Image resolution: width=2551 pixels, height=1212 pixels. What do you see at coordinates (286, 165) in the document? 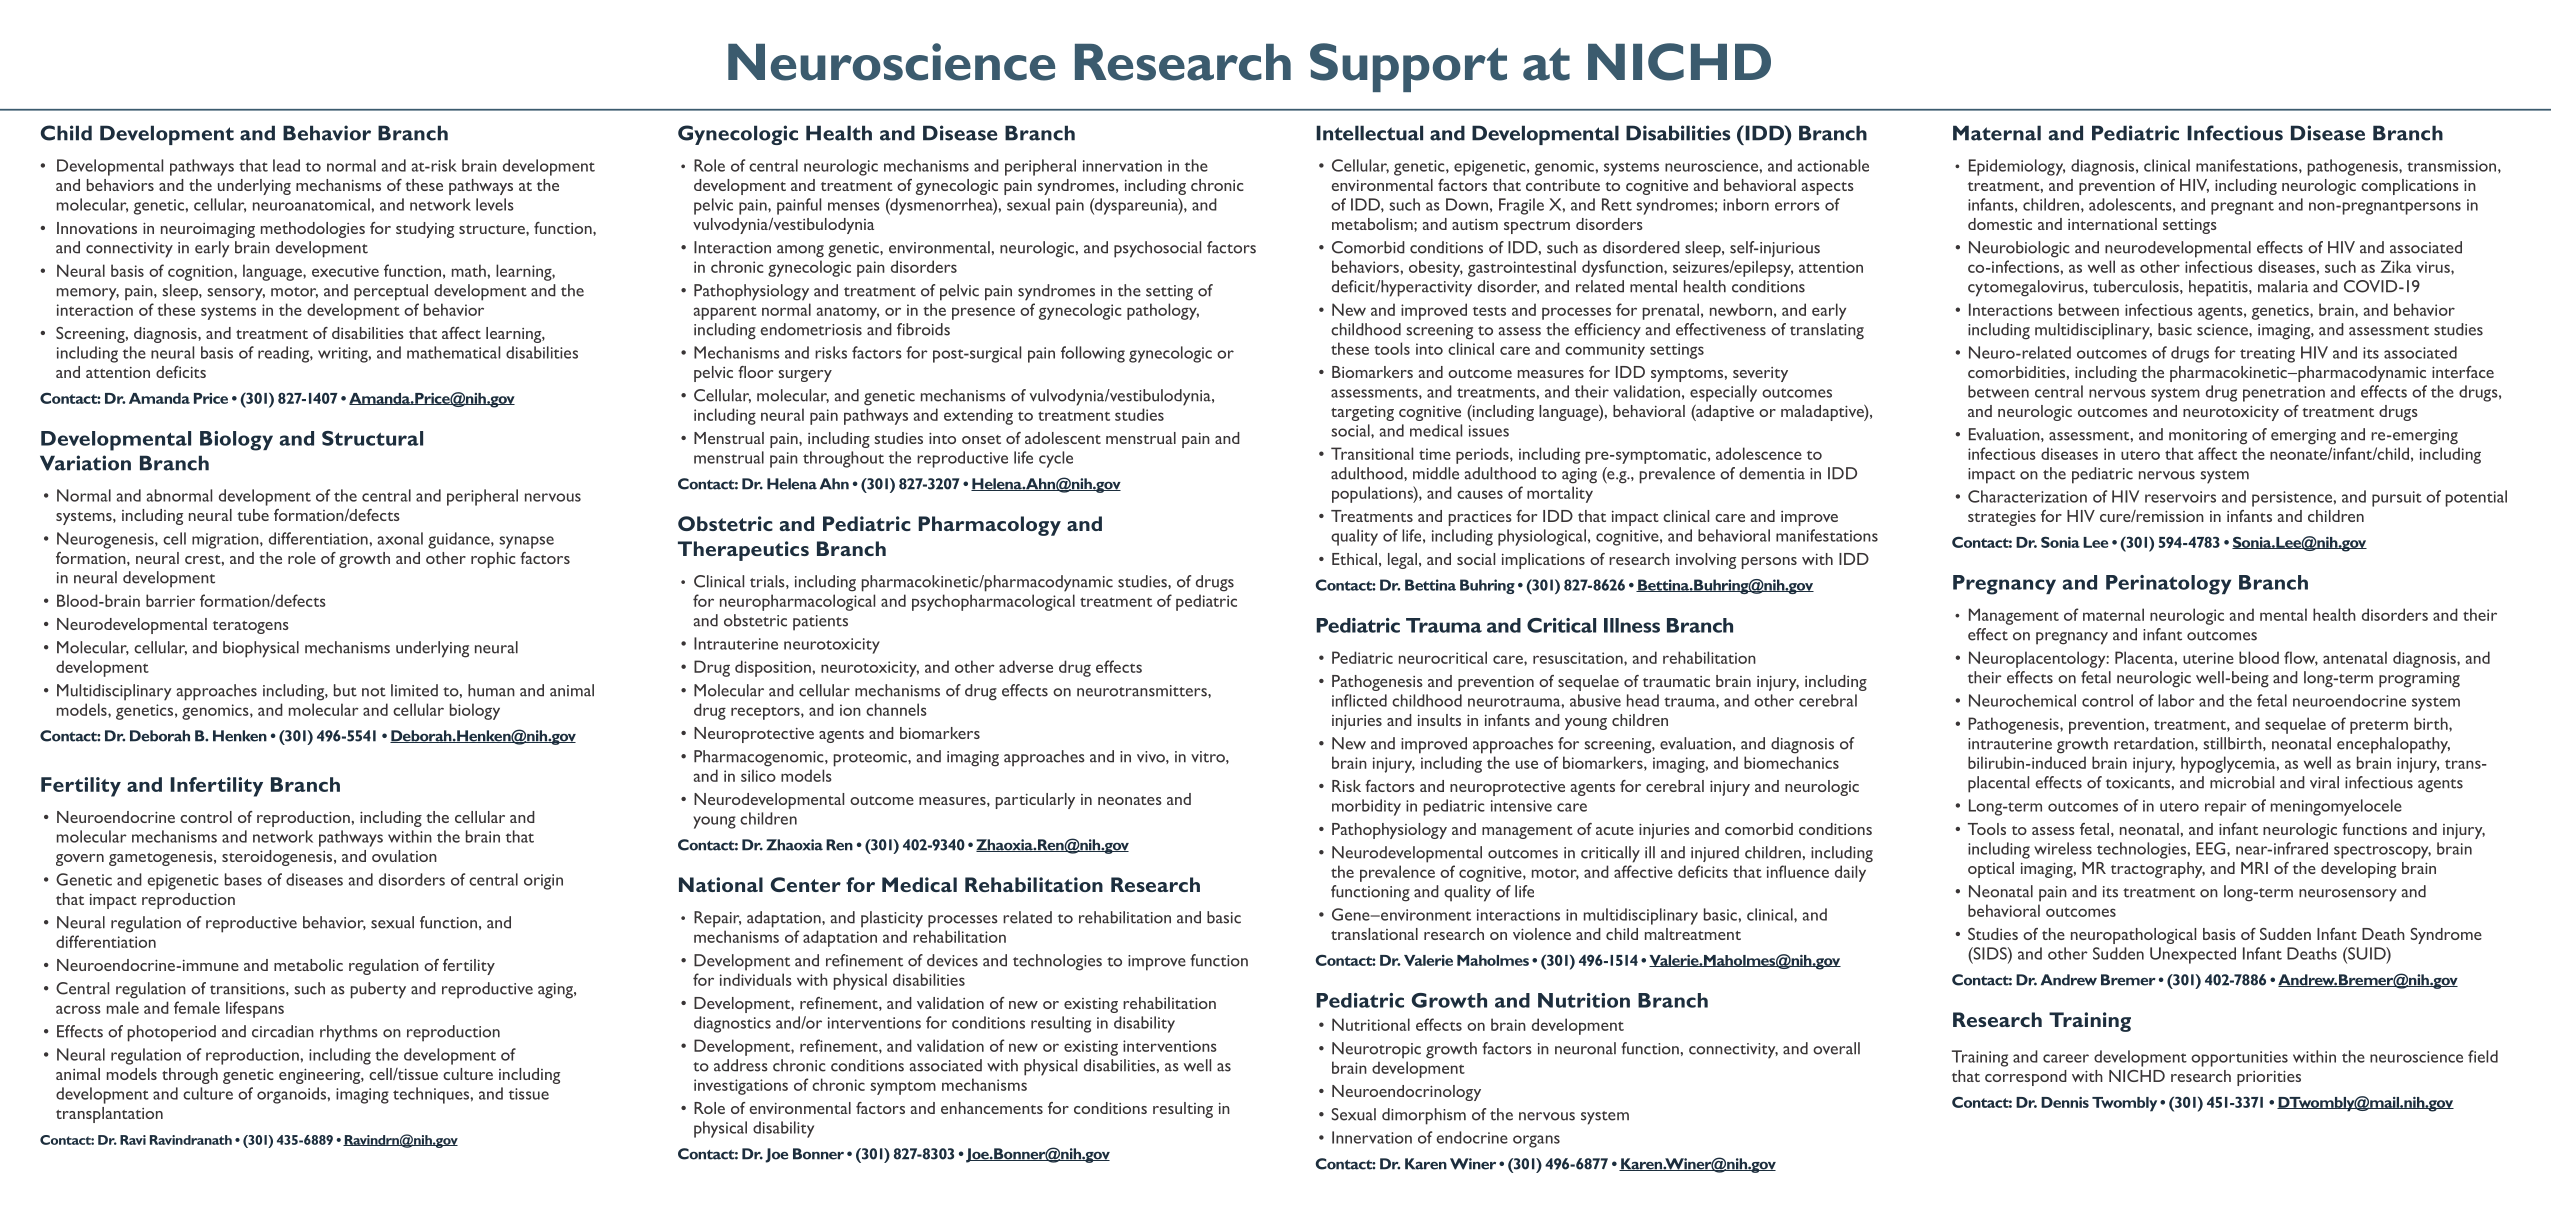
I see `lead` at bounding box center [286, 165].
